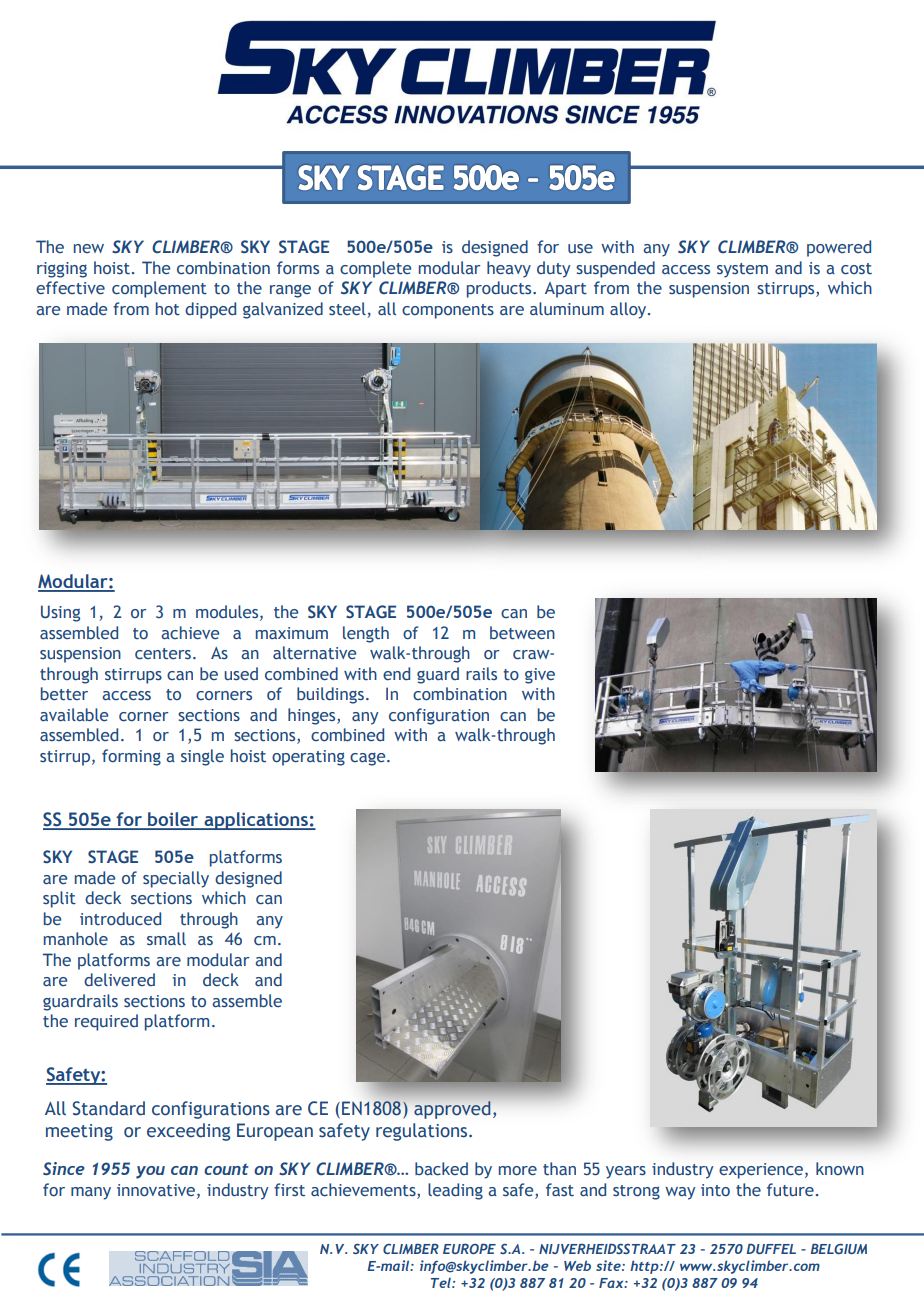 The image size is (924, 1303). Describe the element at coordinates (771, 1248) in the screenshot. I see `DUFFEL` at that location.
